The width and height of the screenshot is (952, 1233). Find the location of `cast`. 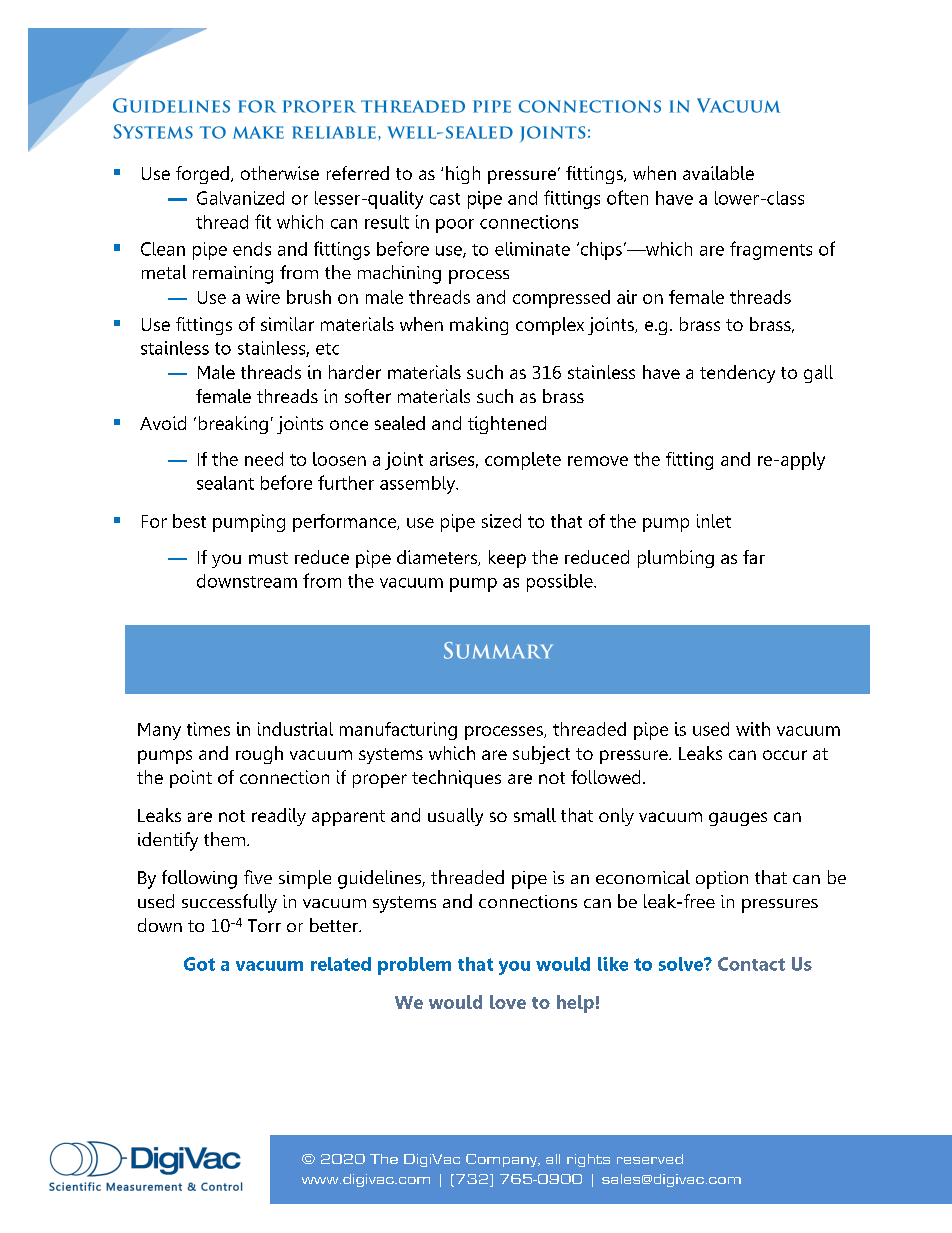

cast is located at coordinates (445, 199).
